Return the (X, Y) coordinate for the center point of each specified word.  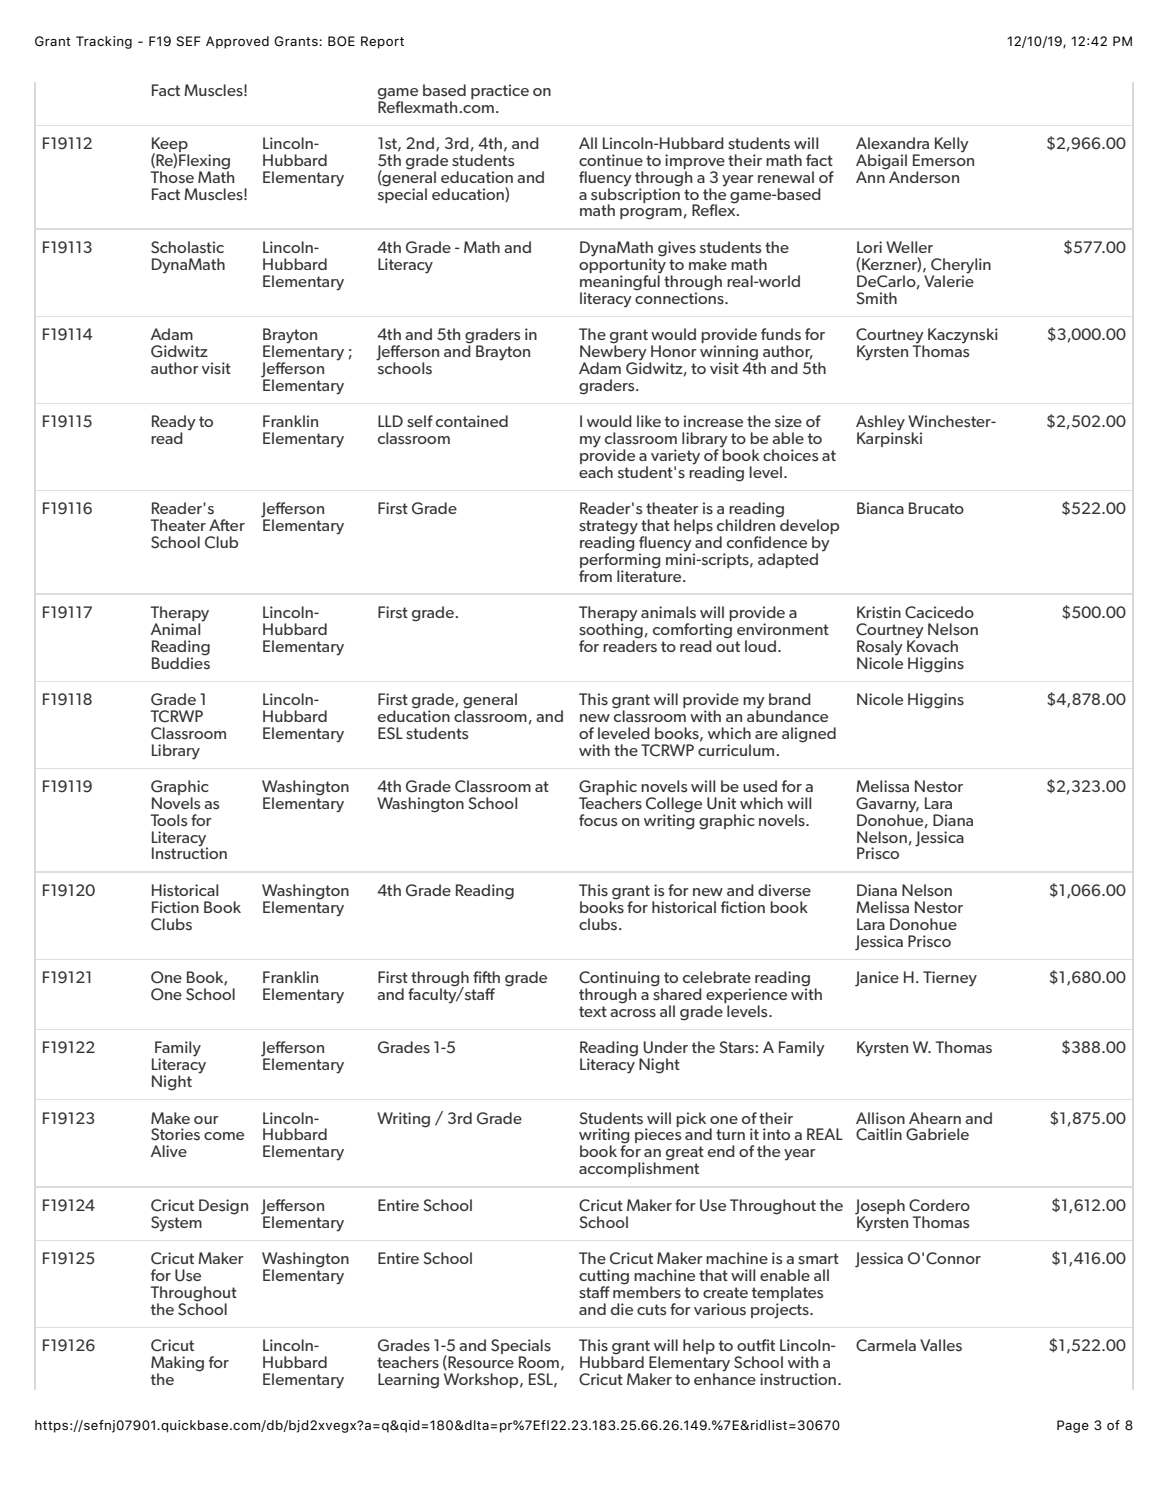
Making (177, 1365)
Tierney (950, 979)
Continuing (620, 980)
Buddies (181, 662)
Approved (237, 42)
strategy (608, 528)
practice (500, 91)
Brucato (936, 508)
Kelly (952, 145)
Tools (168, 820)
